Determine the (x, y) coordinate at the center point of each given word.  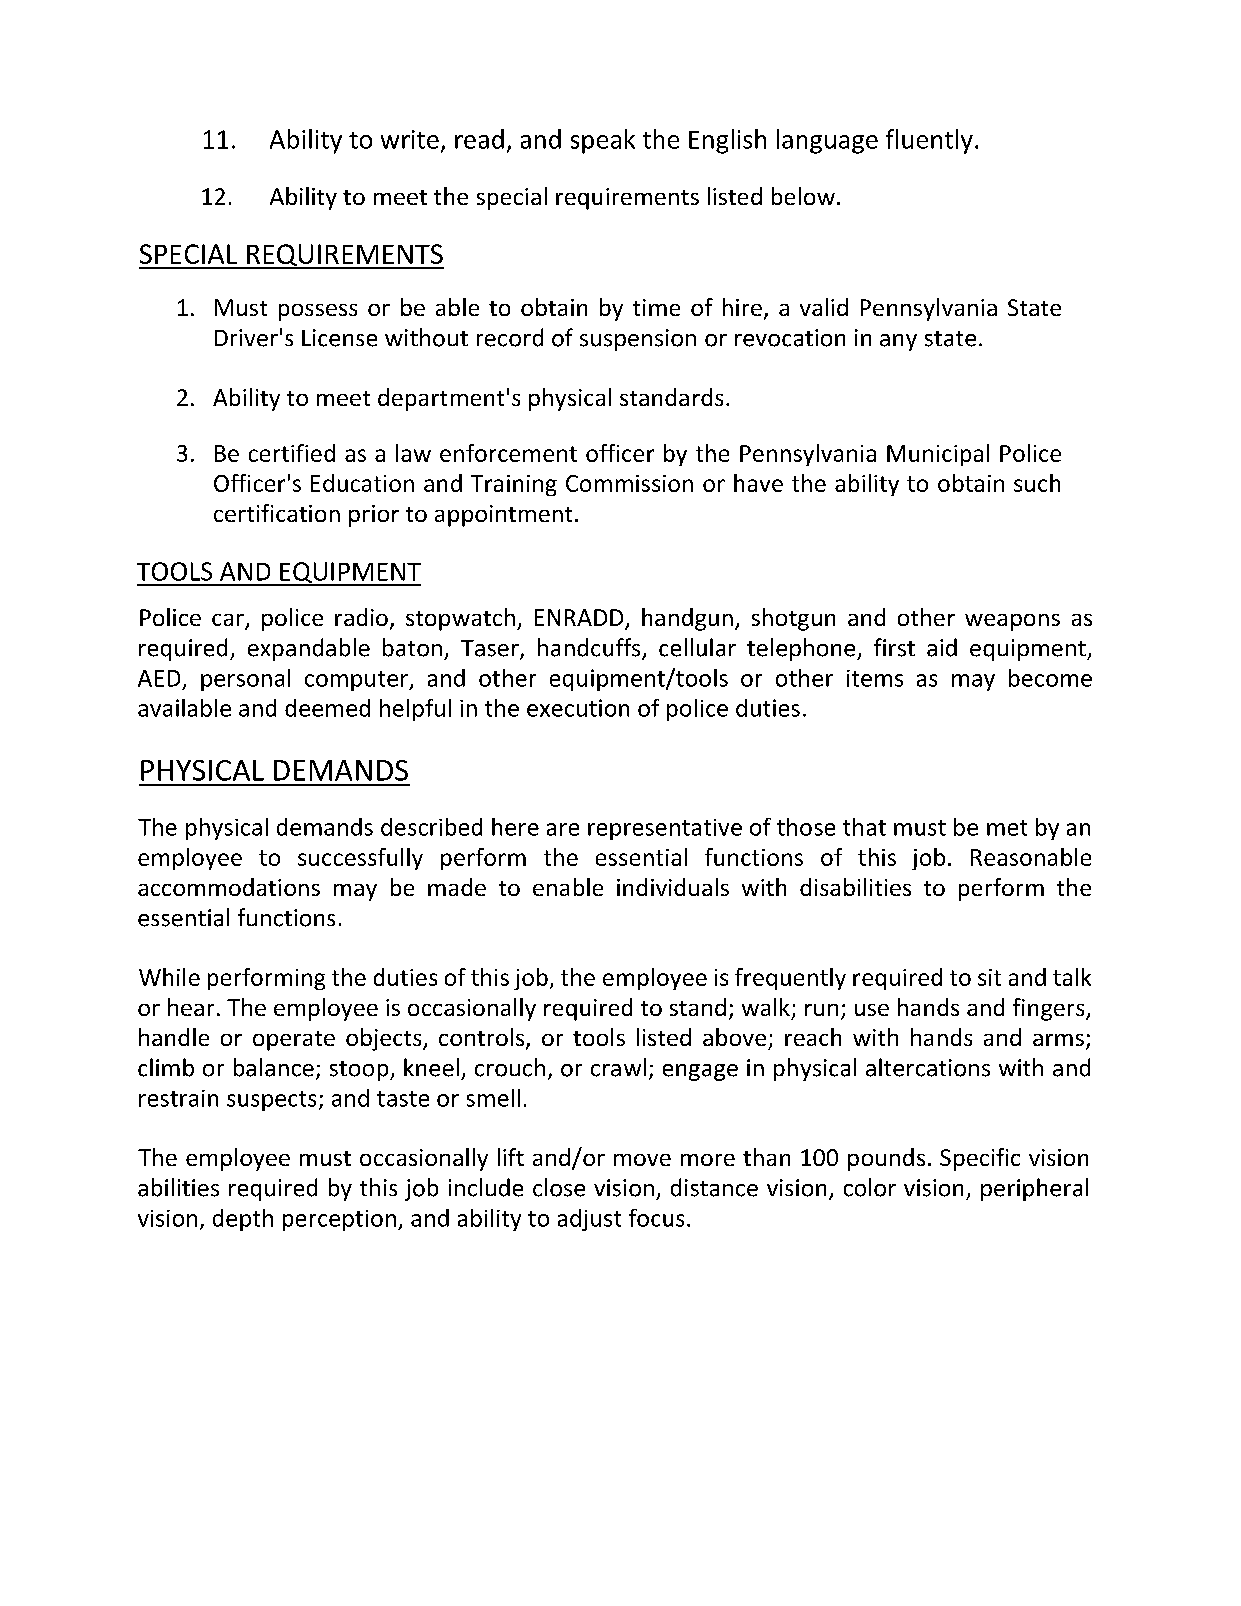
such (1037, 483)
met (1007, 828)
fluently (929, 141)
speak (603, 141)
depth (243, 1220)
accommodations (229, 887)
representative (665, 829)
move (642, 1160)
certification (277, 513)
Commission (629, 483)
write (410, 139)
